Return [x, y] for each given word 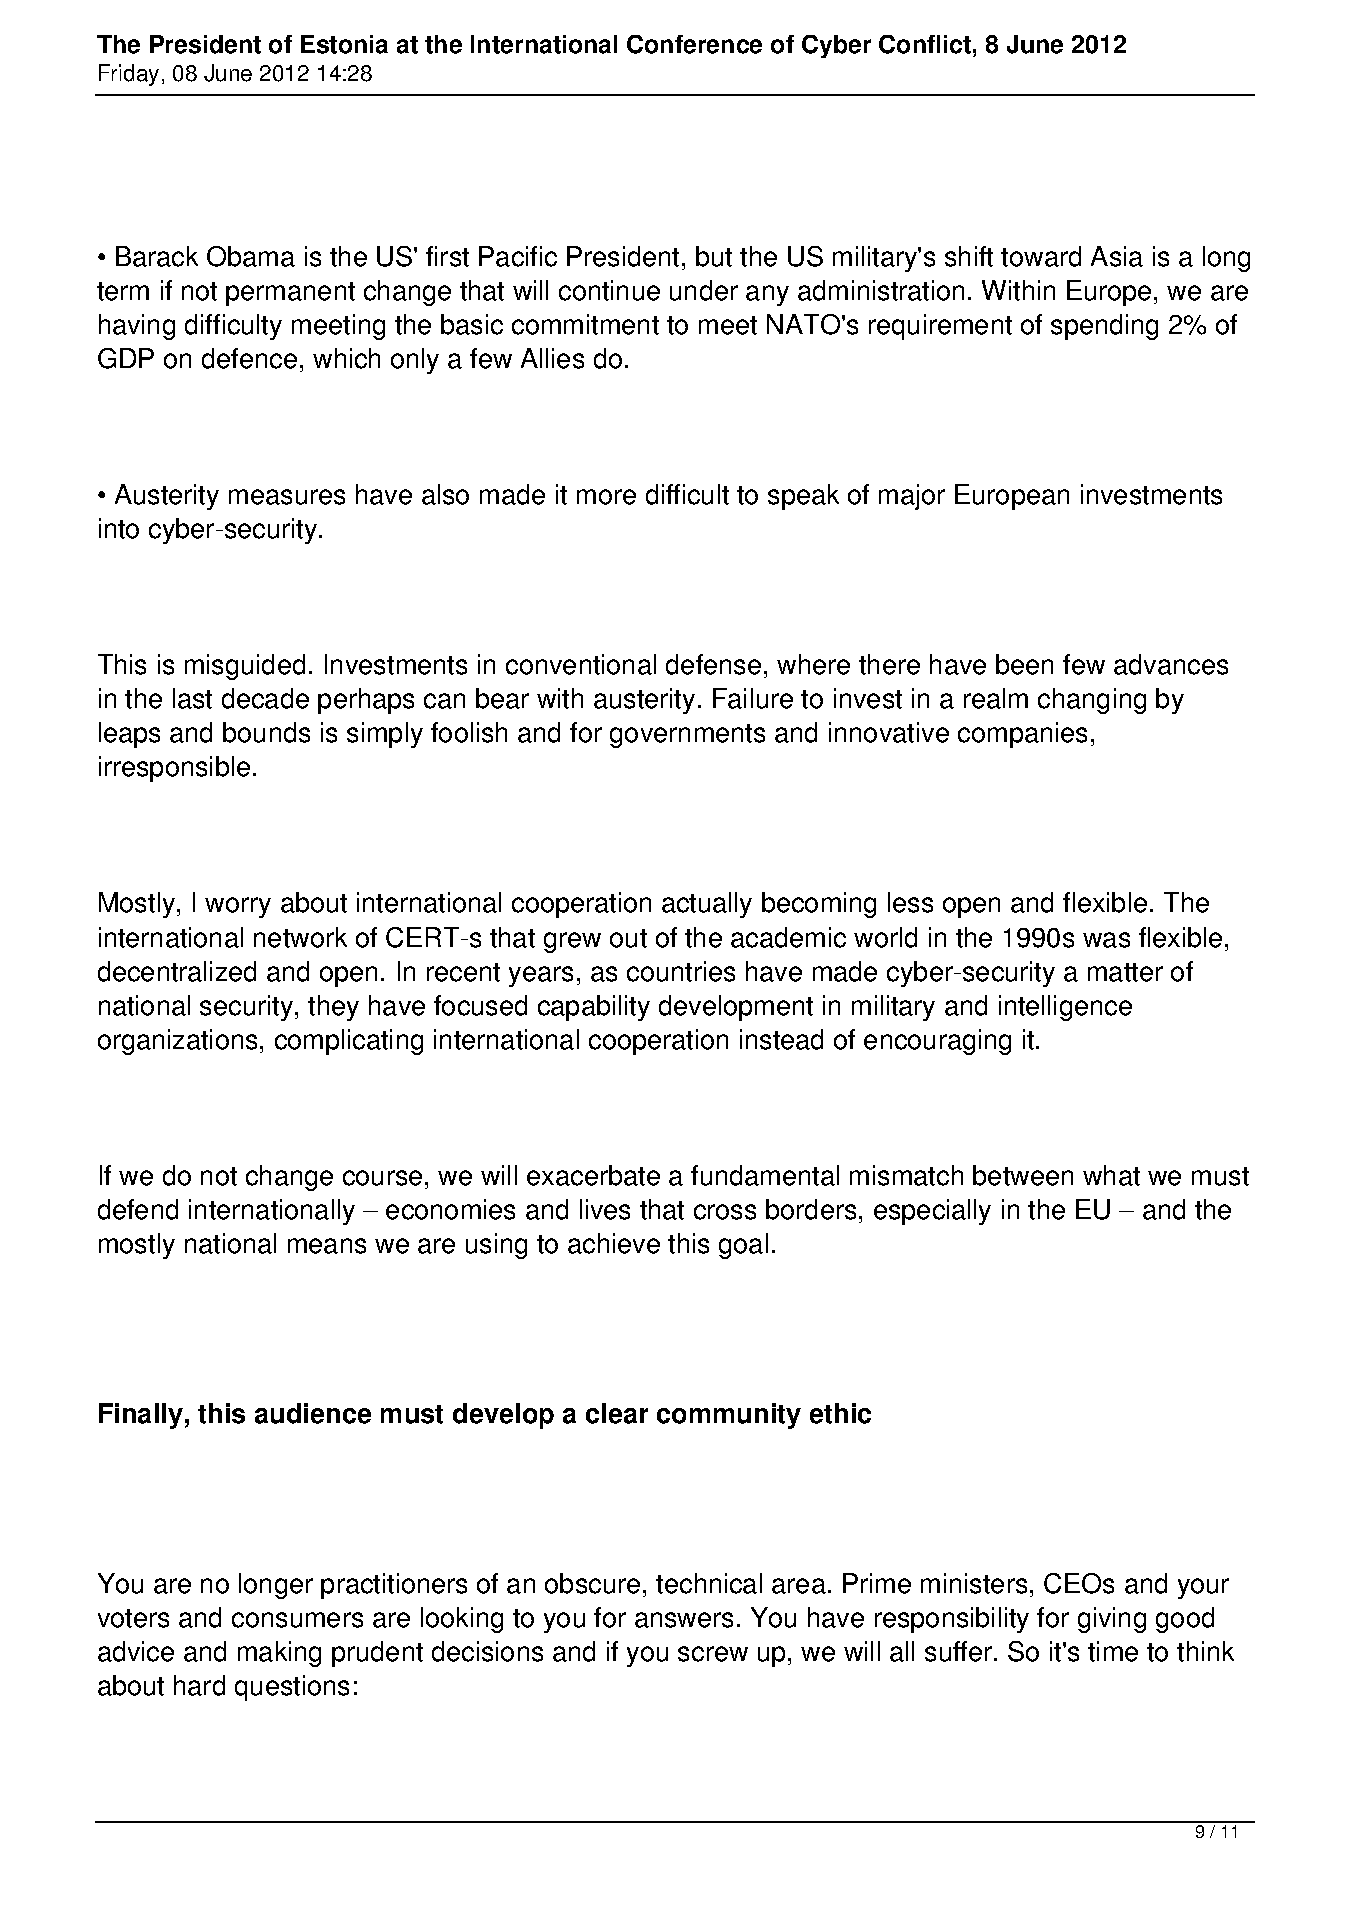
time [1113, 1651]
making [279, 1654]
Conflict [925, 44]
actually [707, 905]
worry [238, 907]
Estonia [344, 44]
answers [684, 1620]
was [1106, 940]
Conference [694, 44]
